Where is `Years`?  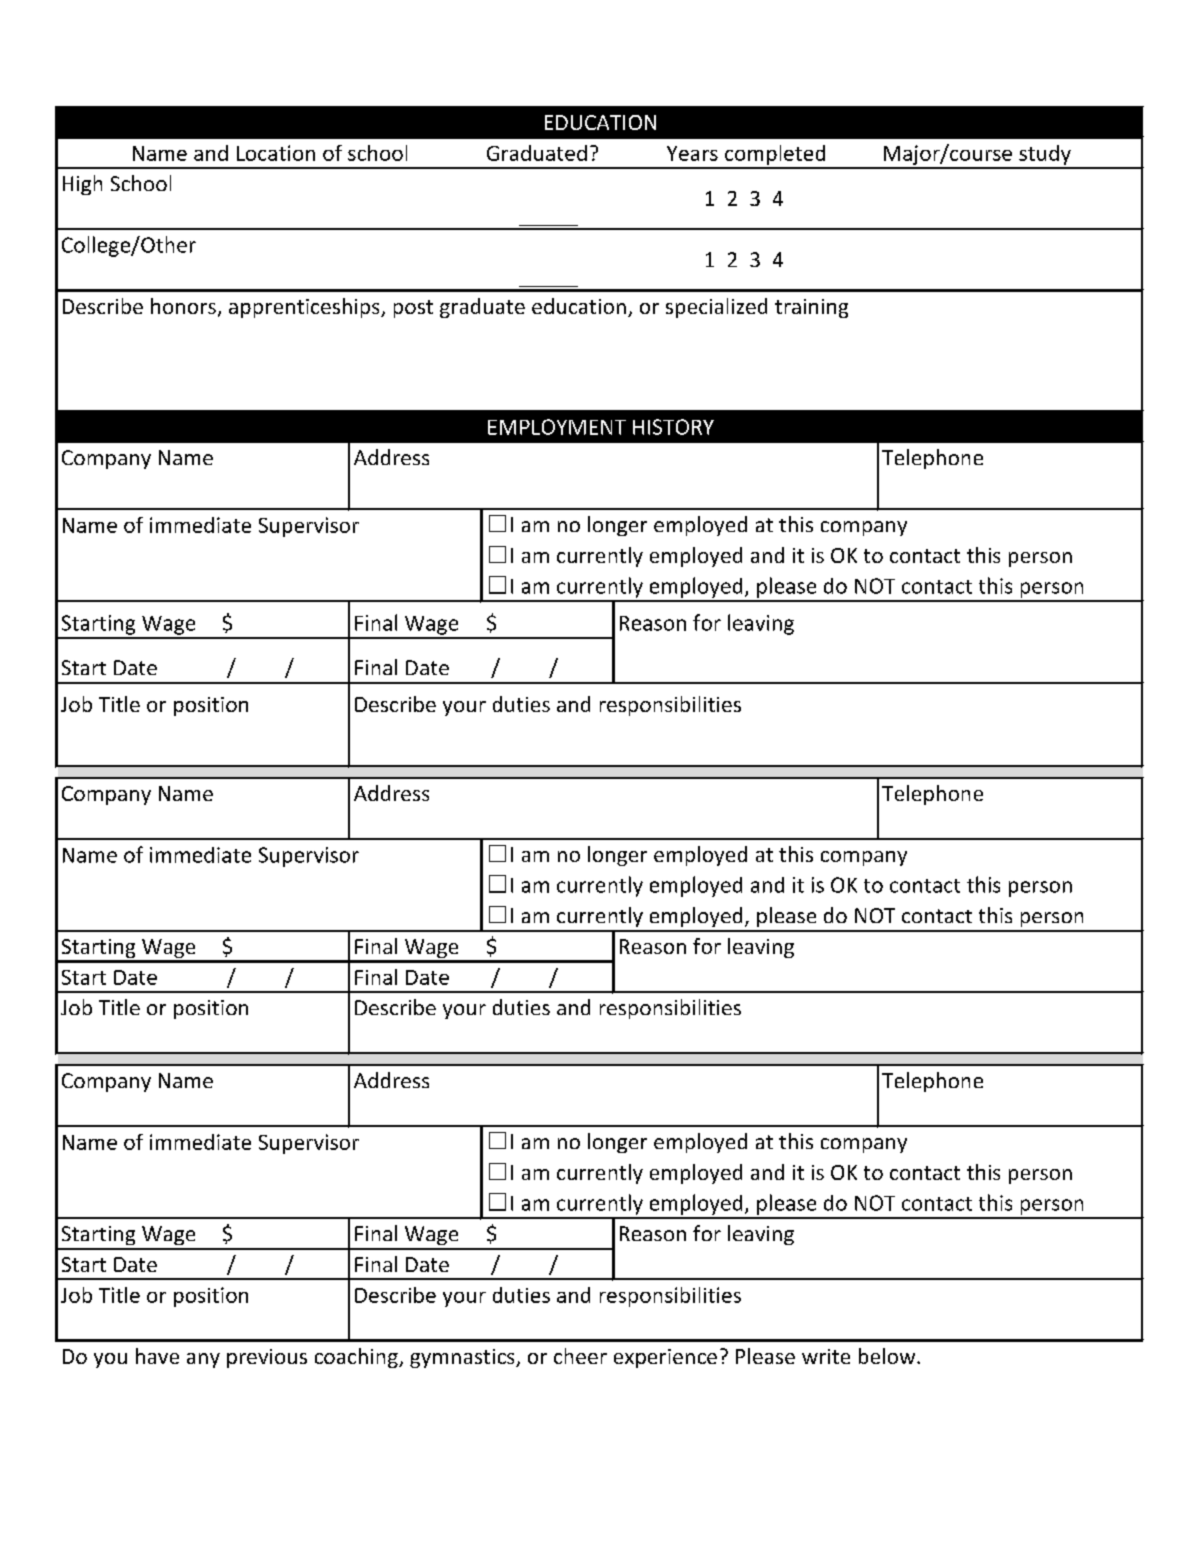
Years is located at coordinates (692, 153).
